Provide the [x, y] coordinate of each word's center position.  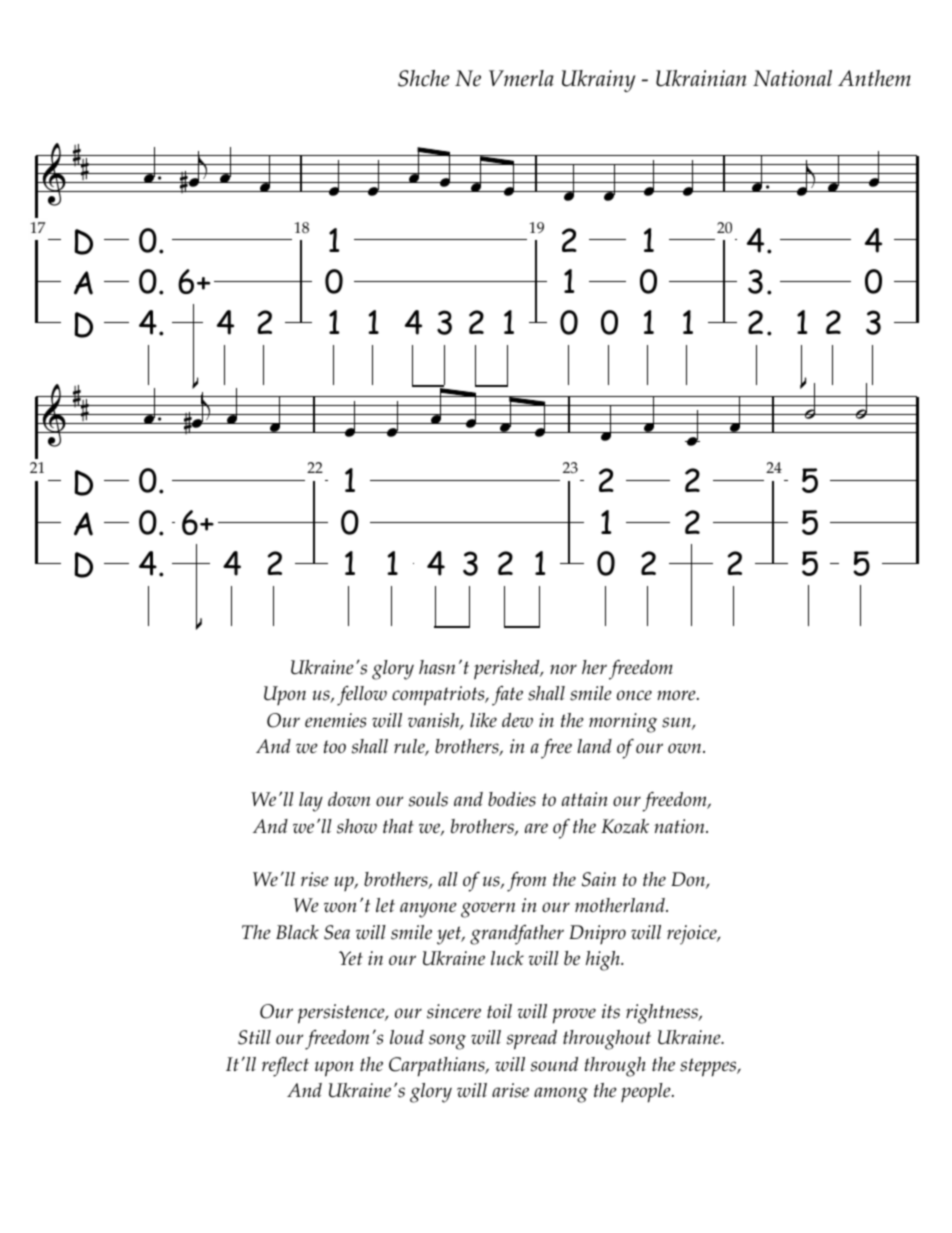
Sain [599, 879]
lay [311, 802]
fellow [362, 696]
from [526, 882]
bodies [512, 799]
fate [507, 696]
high [604, 961]
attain [585, 799]
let [385, 905]
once [634, 695]
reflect [285, 1067]
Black [297, 932]
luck [507, 958]
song [447, 1042]
